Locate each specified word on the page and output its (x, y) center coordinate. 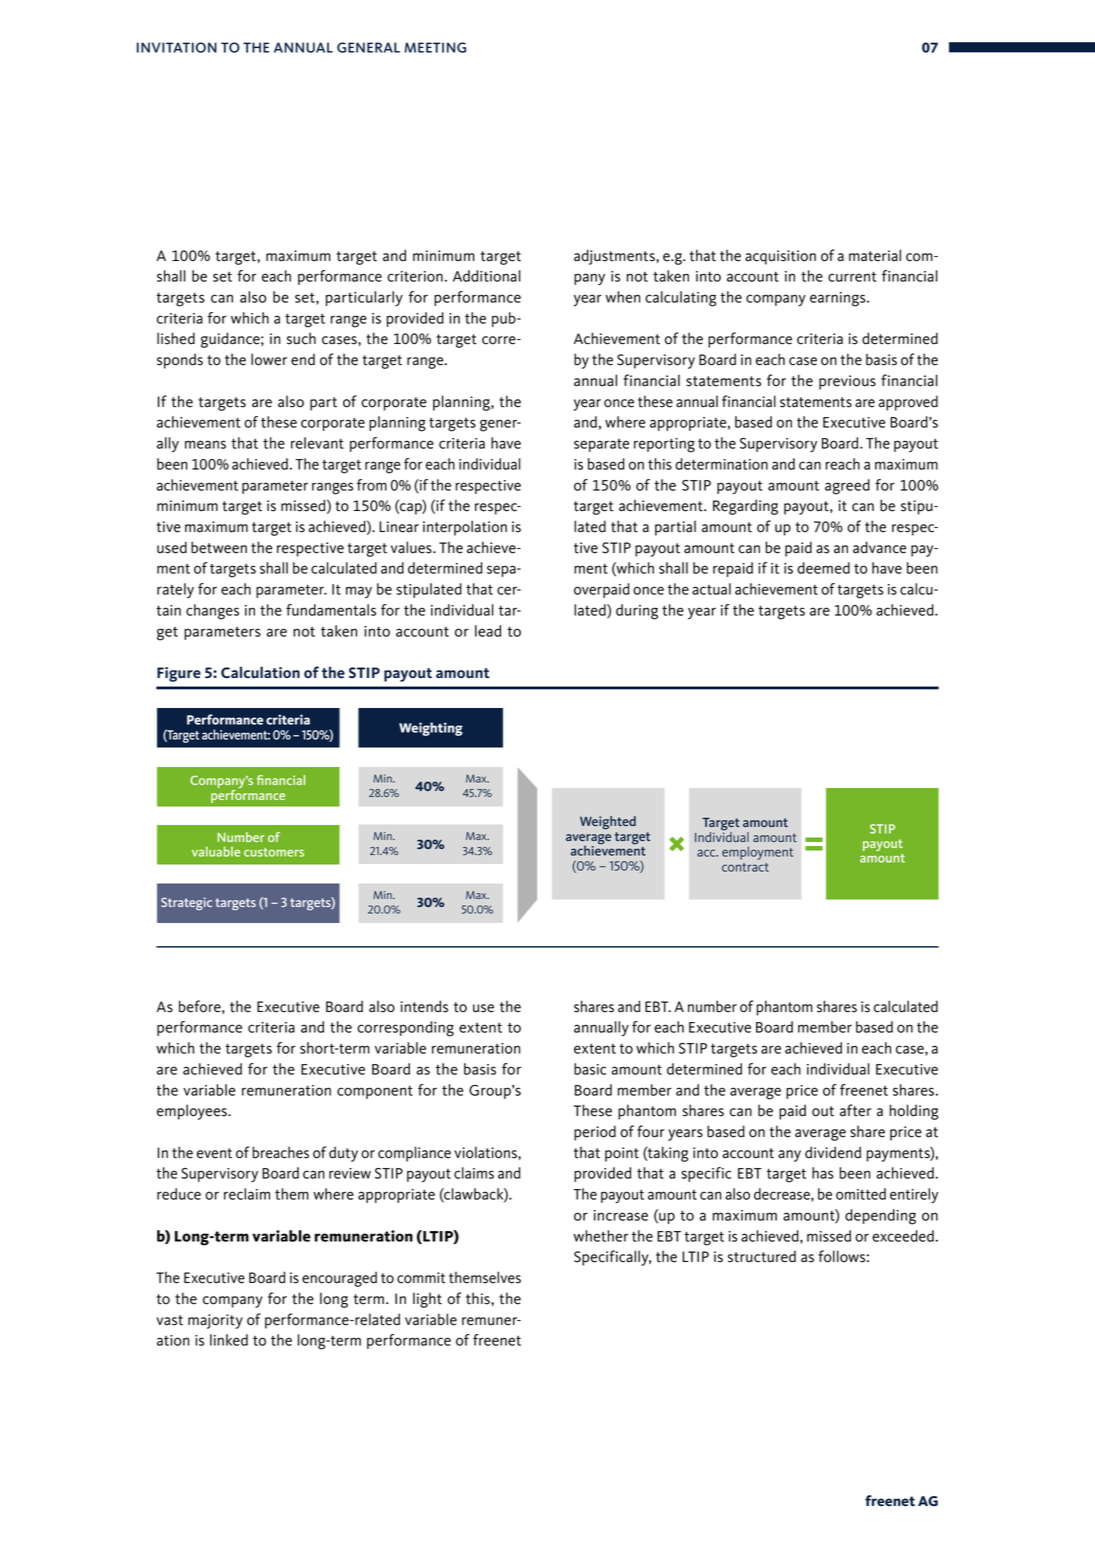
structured (762, 1256)
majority (215, 1321)
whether (601, 1236)
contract (745, 867)
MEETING (435, 47)
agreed (847, 487)
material (875, 255)
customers (274, 852)
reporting (664, 445)
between (219, 547)
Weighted (608, 823)
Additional (487, 276)
